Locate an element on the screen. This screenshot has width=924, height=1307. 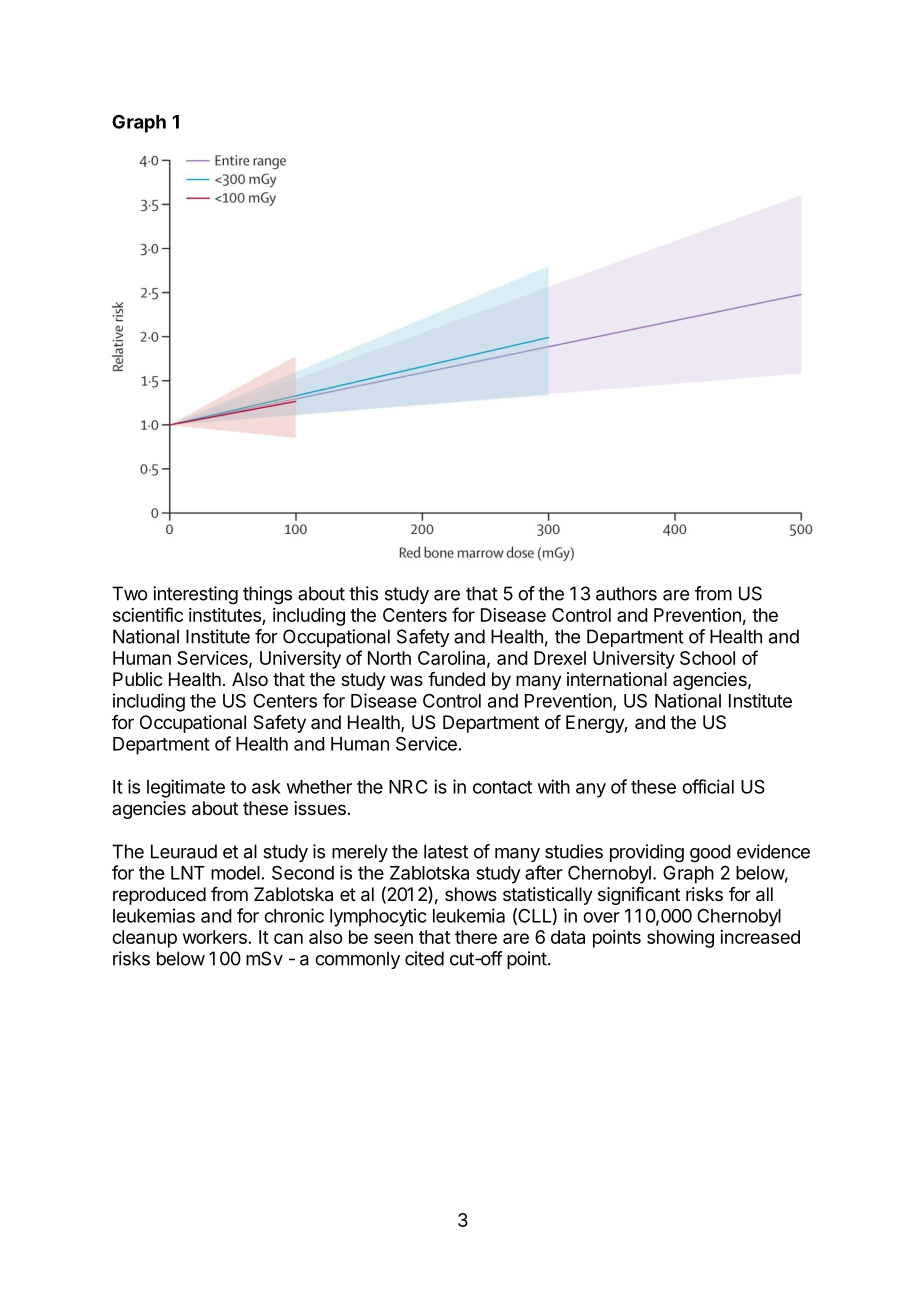
interesting is located at coordinates (195, 595).
